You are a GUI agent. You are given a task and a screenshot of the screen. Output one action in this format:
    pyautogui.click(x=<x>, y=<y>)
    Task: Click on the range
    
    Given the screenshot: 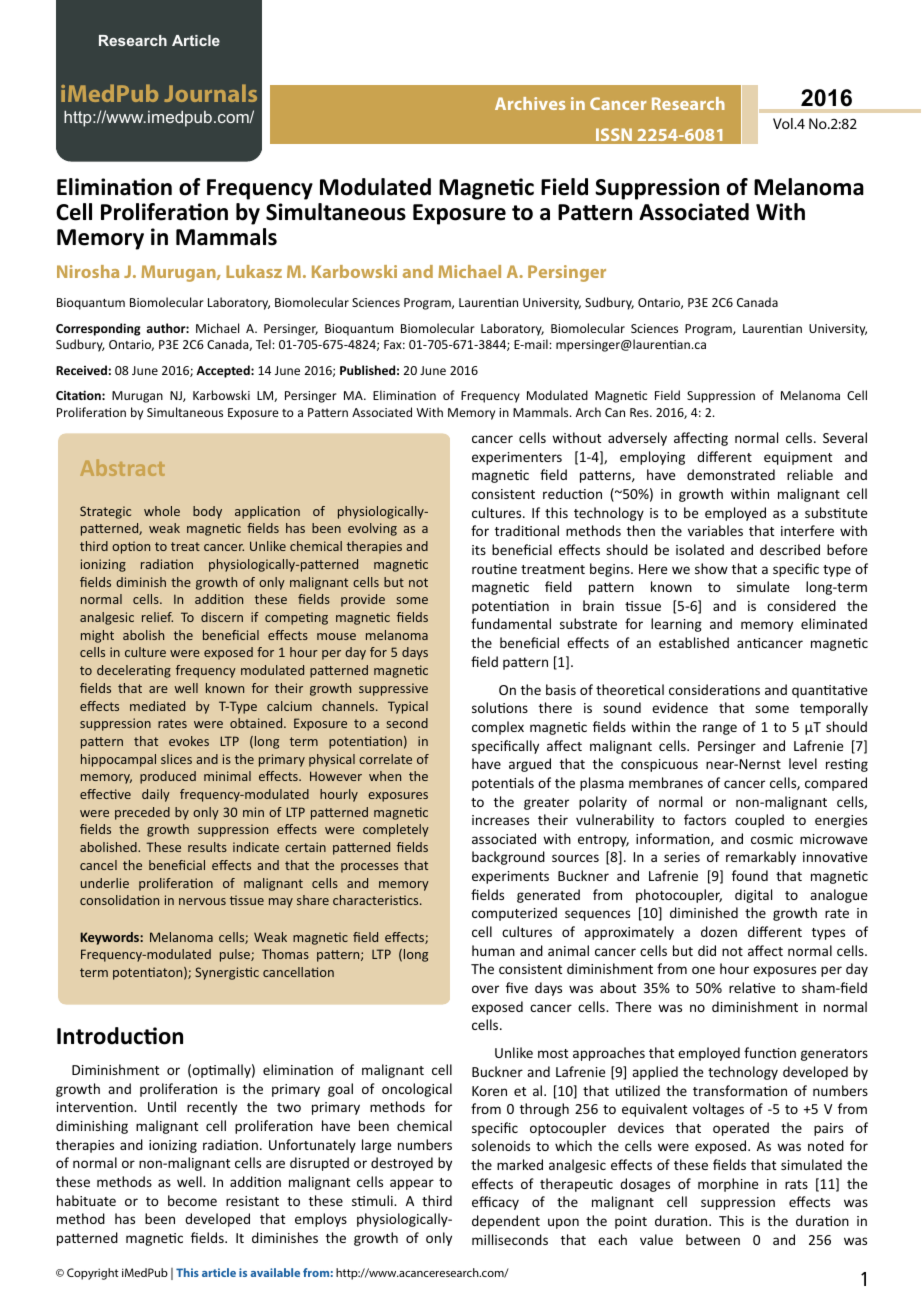 What is the action you would take?
    pyautogui.click(x=720, y=729)
